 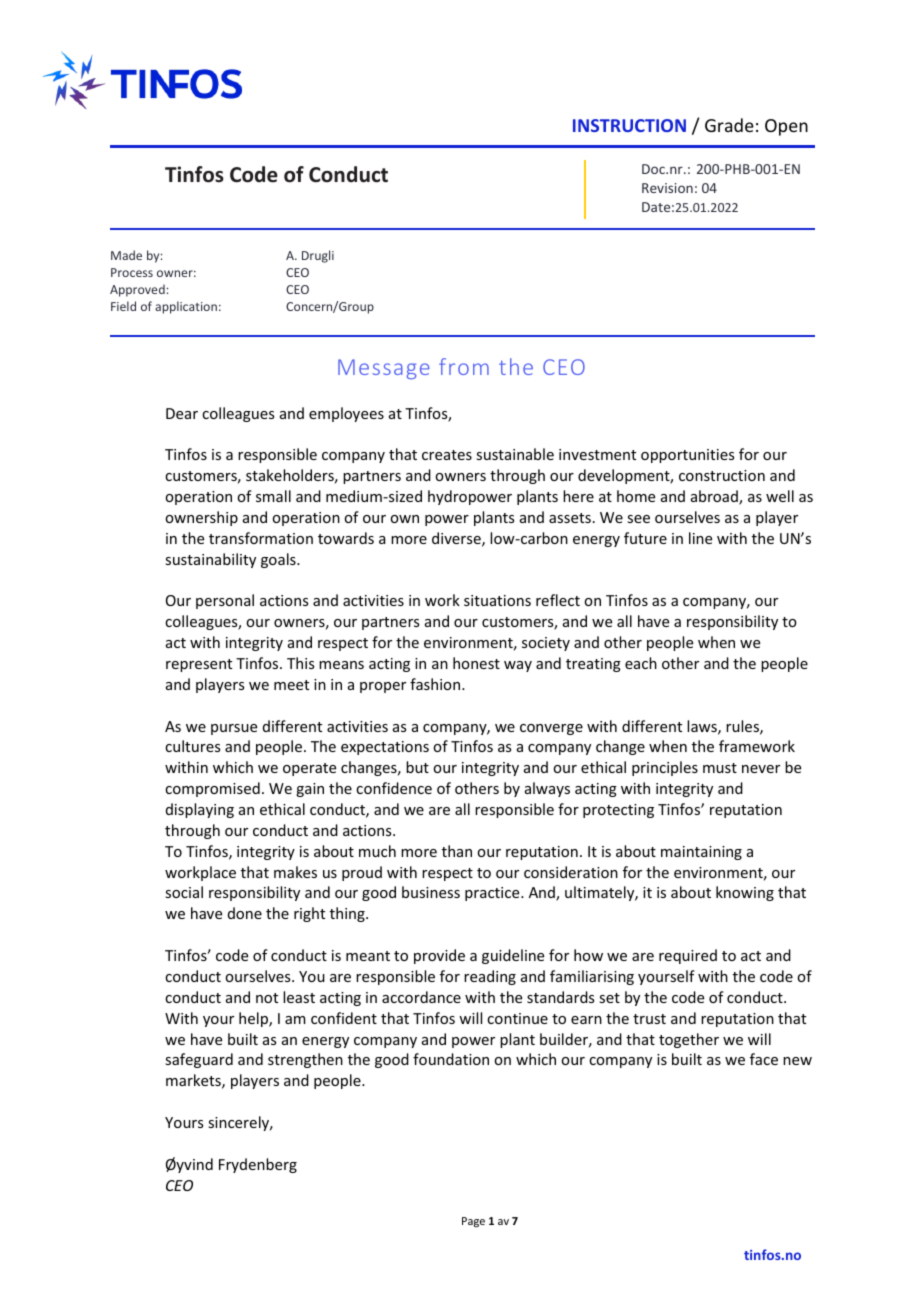 What do you see at coordinates (715, 497) in the screenshot?
I see `abroad` at bounding box center [715, 497].
